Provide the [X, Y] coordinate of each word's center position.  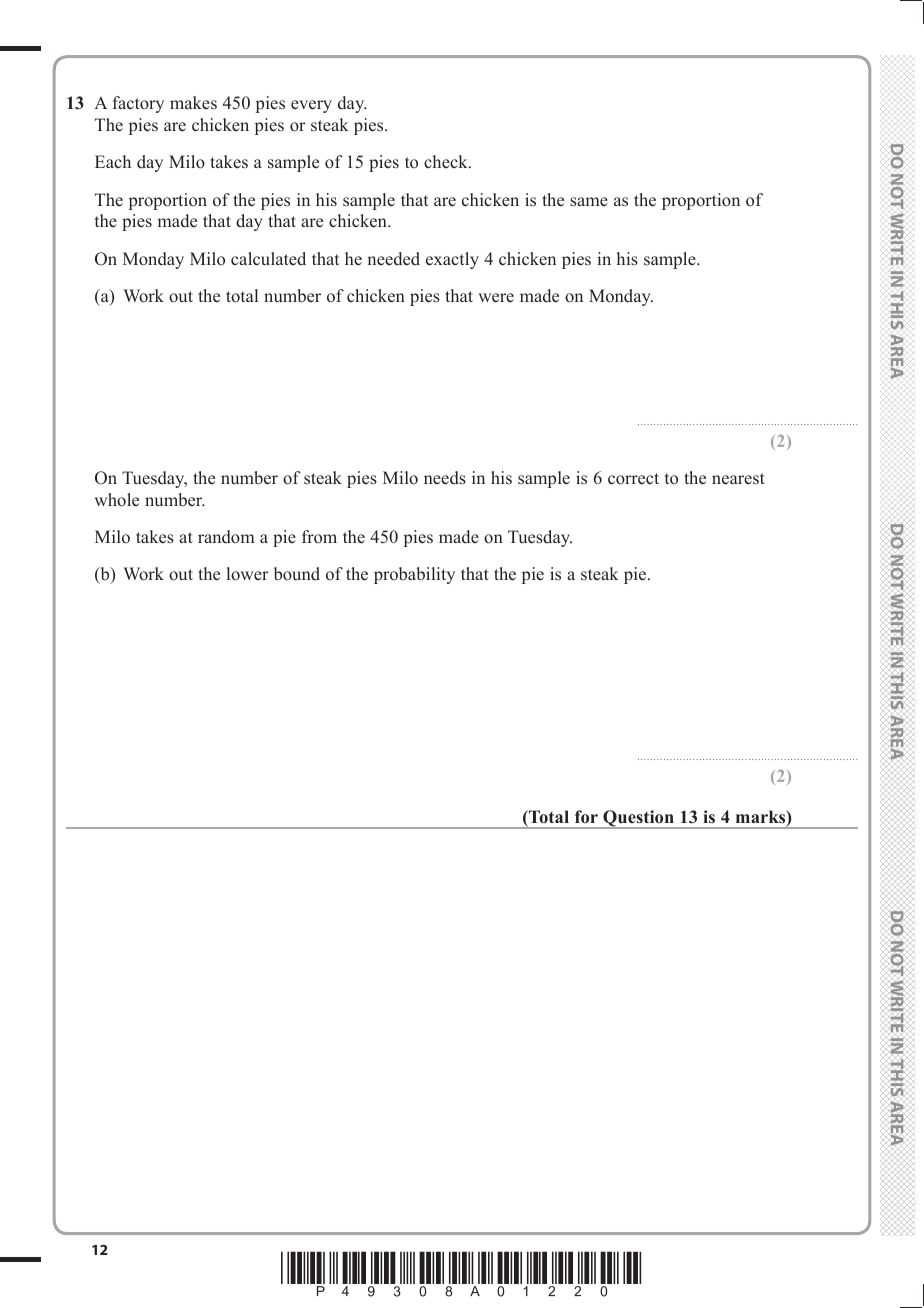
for [586, 817]
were [496, 298]
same [589, 202]
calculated [268, 259]
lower [248, 574]
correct [633, 479]
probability [414, 575]
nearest [738, 479]
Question [638, 819]
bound [297, 574]
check [447, 162]
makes [193, 103]
